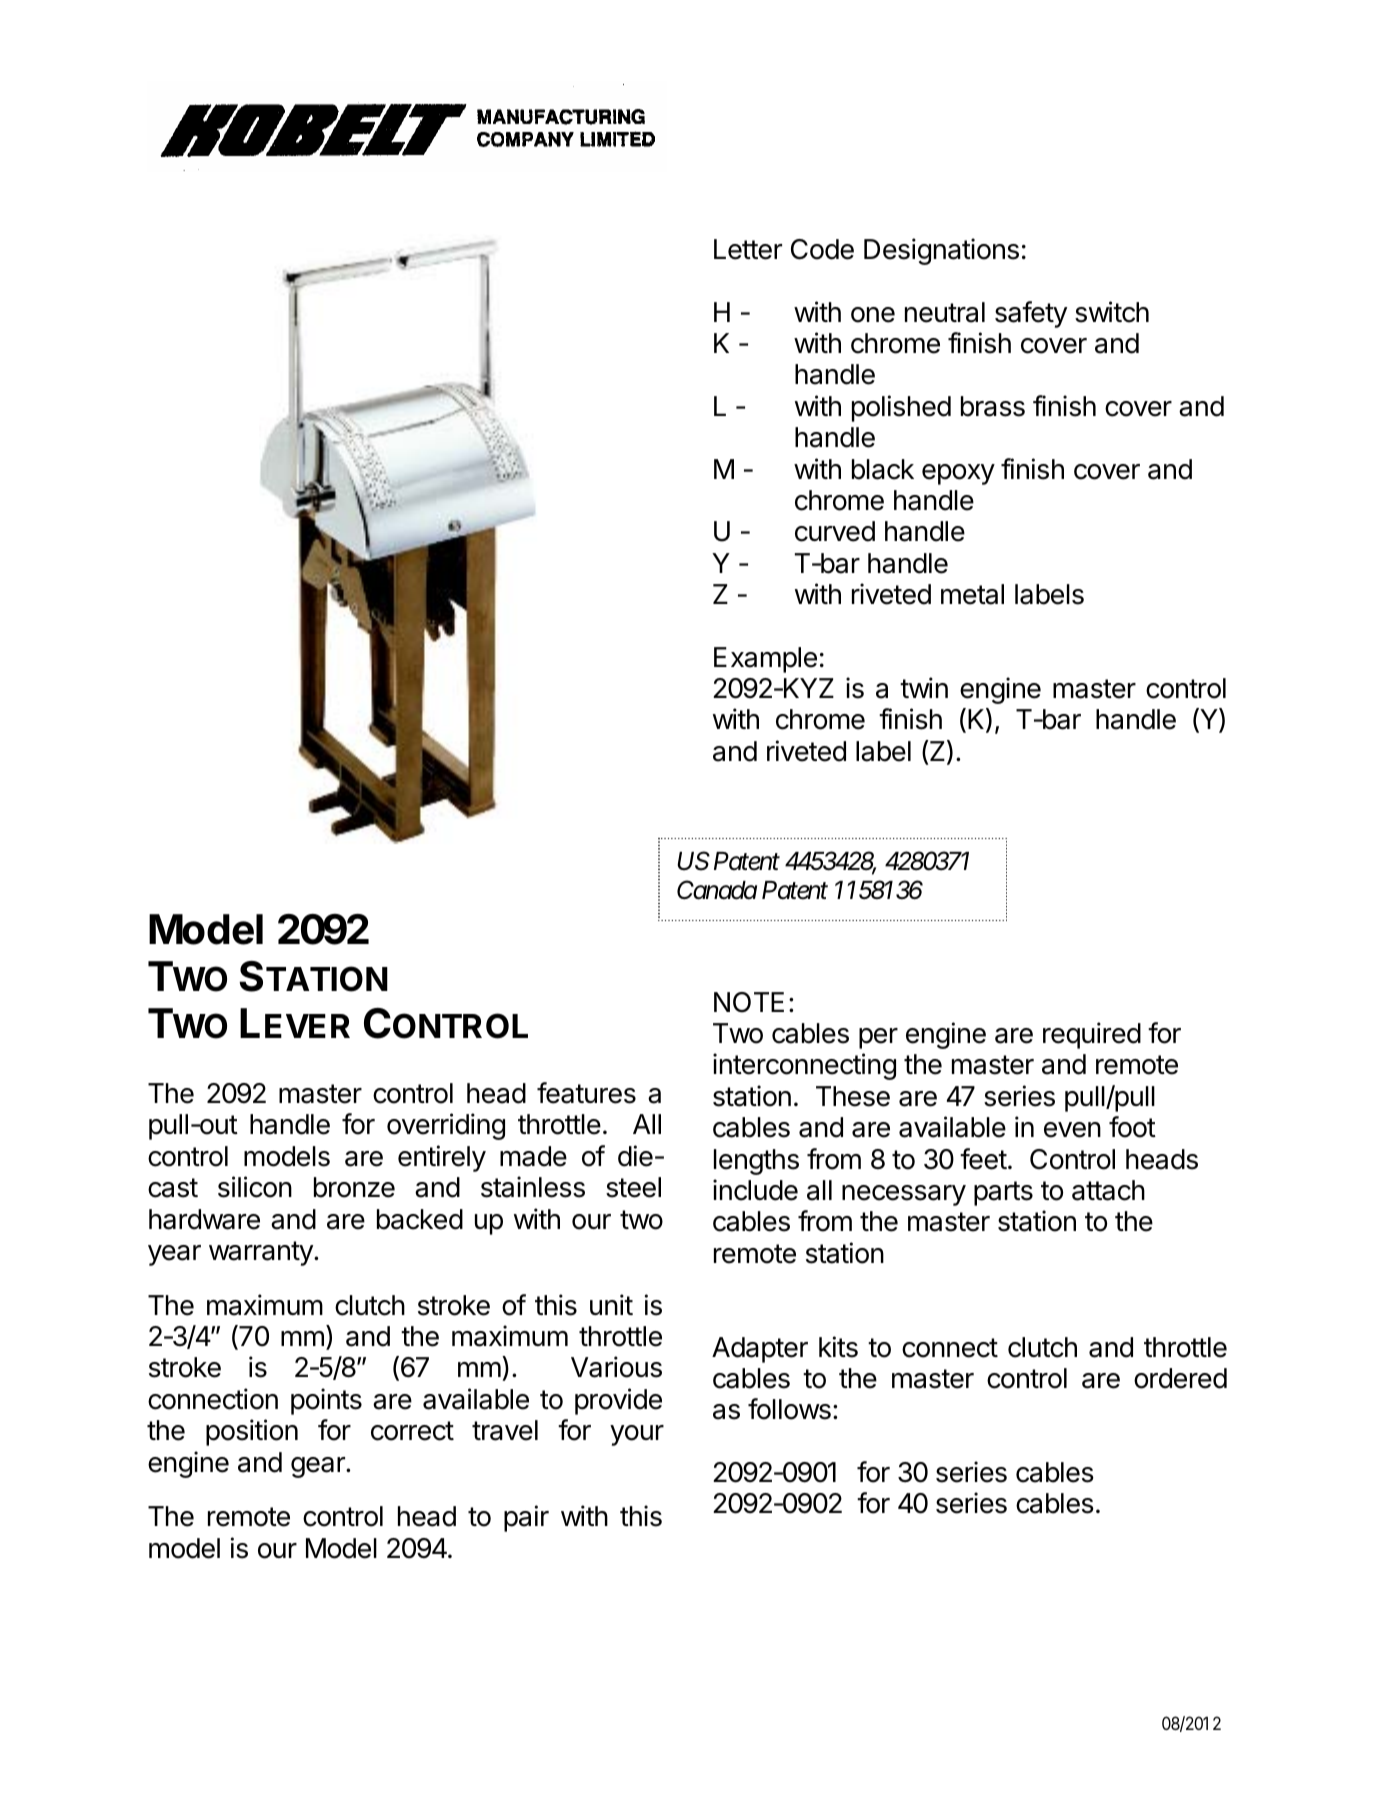  I want to click on ordered, so click(1180, 1378).
